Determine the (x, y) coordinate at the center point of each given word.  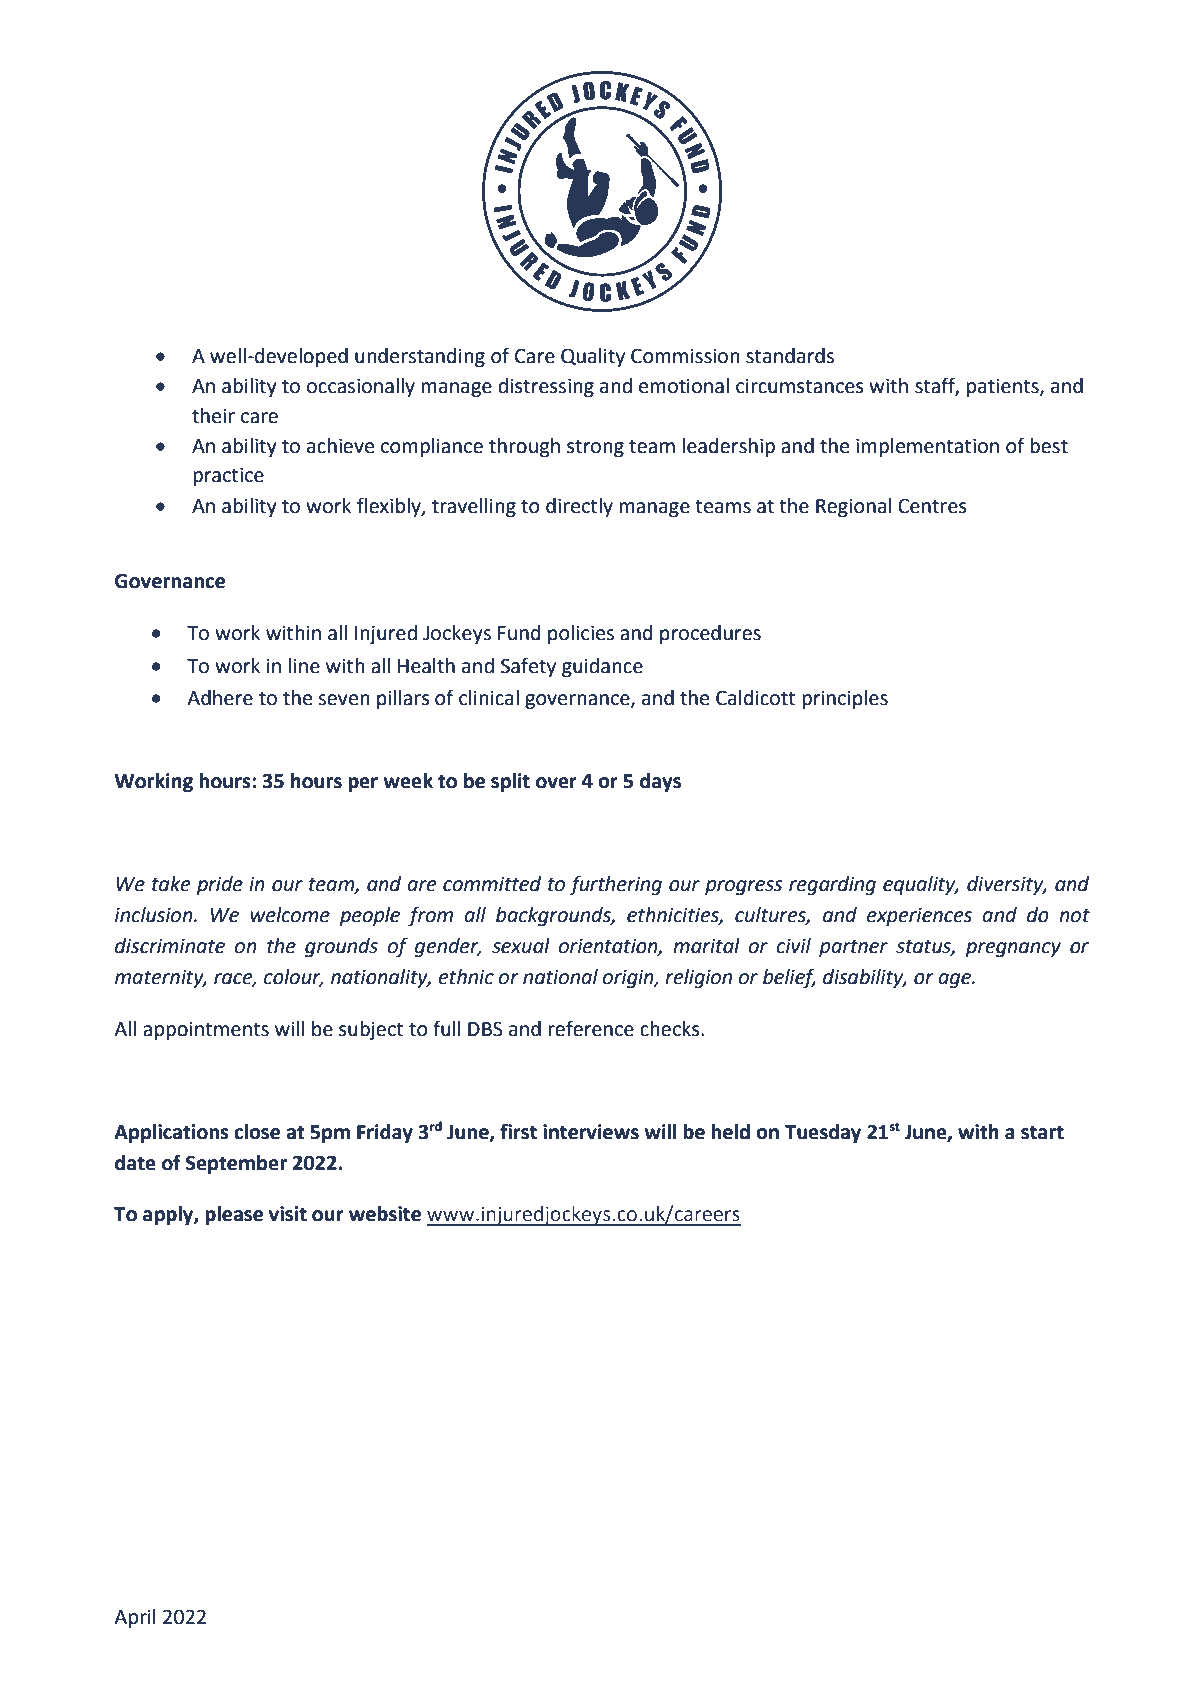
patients (1004, 387)
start (1042, 1132)
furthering (615, 885)
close (257, 1132)
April (135, 1618)
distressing (546, 388)
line (304, 666)
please (234, 1215)
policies (581, 634)
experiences (919, 916)
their (213, 416)
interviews (591, 1132)
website (385, 1214)
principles (845, 699)
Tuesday (823, 1134)
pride (220, 885)
